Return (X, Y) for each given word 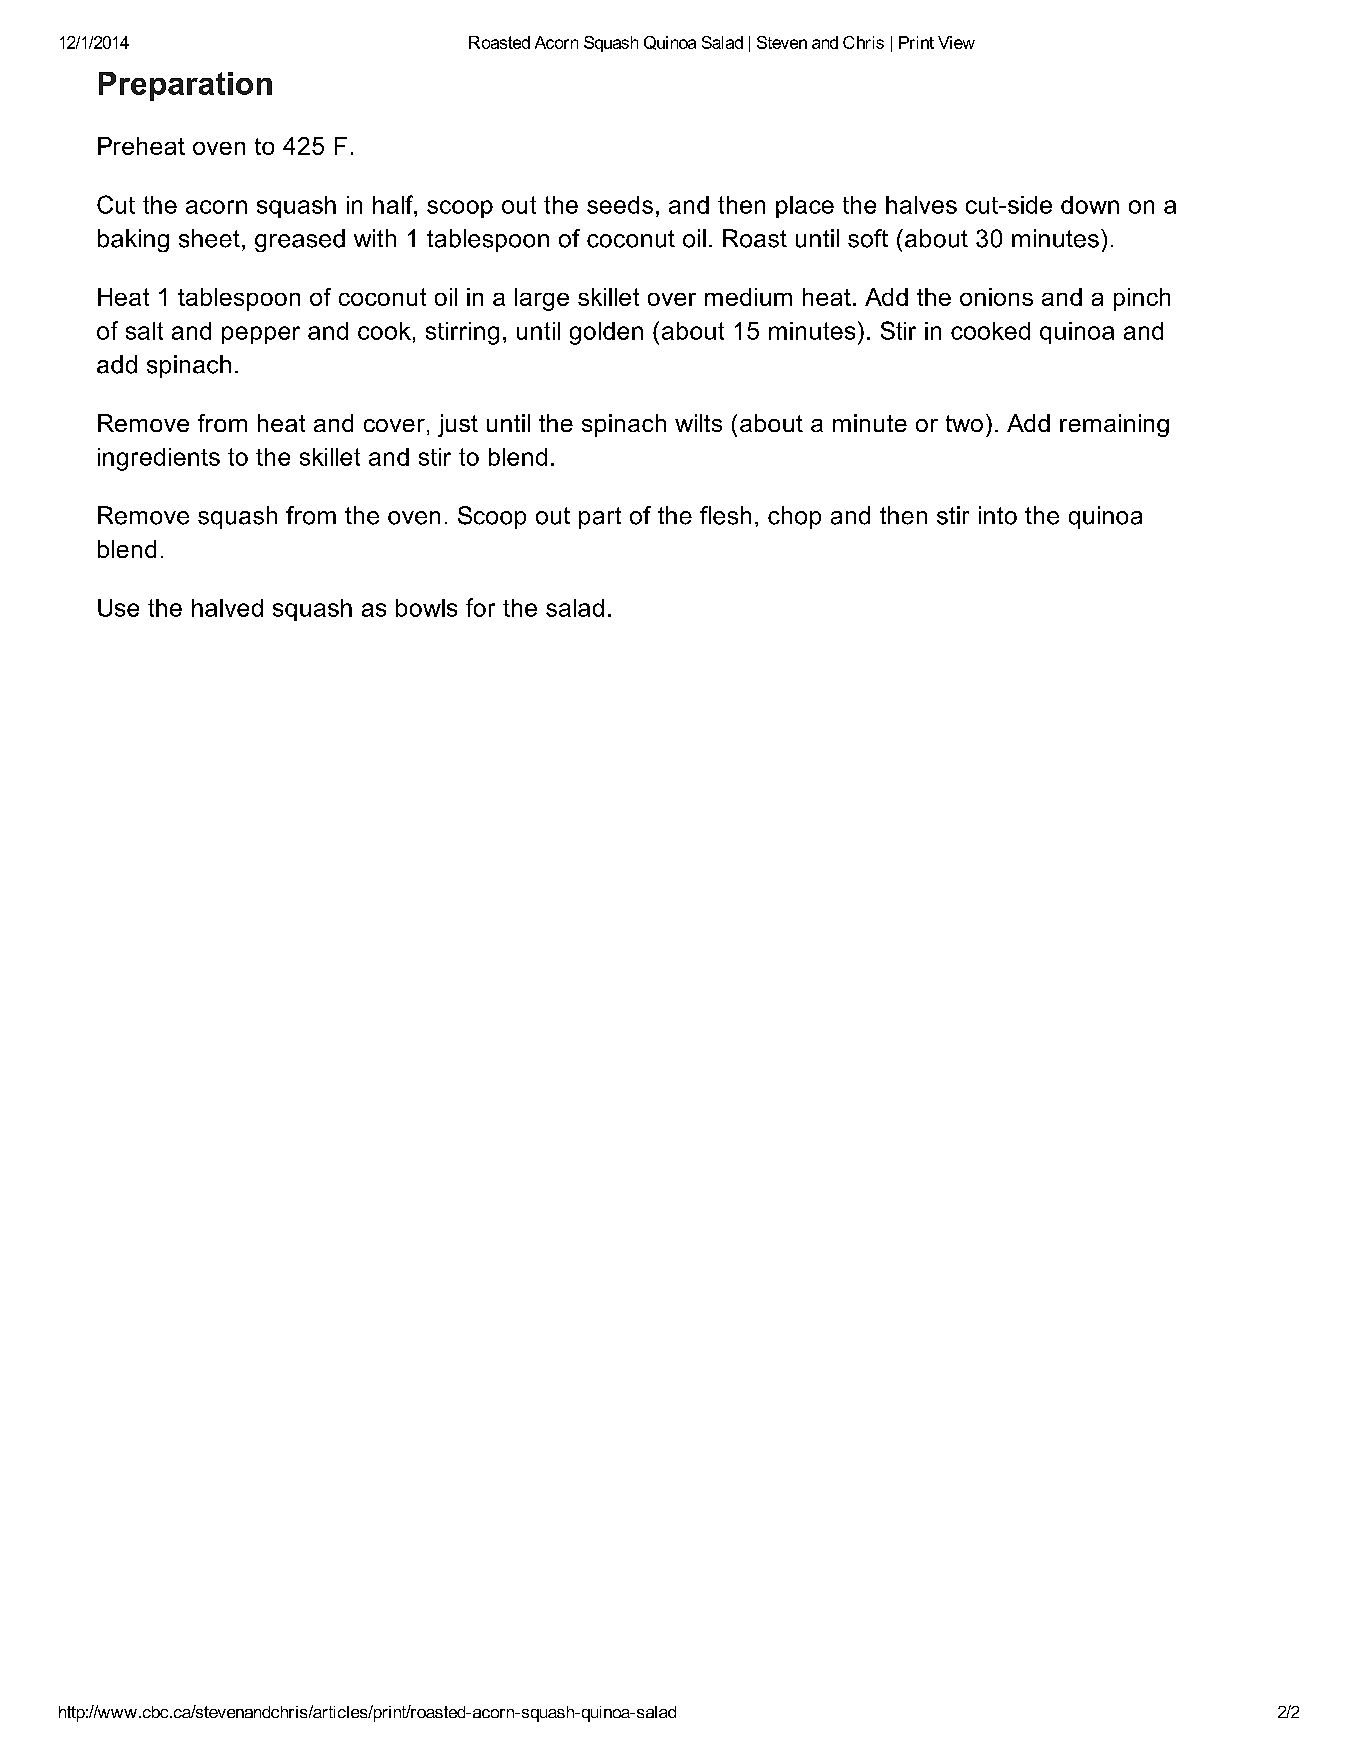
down (1090, 205)
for (480, 607)
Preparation (185, 86)
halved (227, 608)
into (998, 515)
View (956, 42)
